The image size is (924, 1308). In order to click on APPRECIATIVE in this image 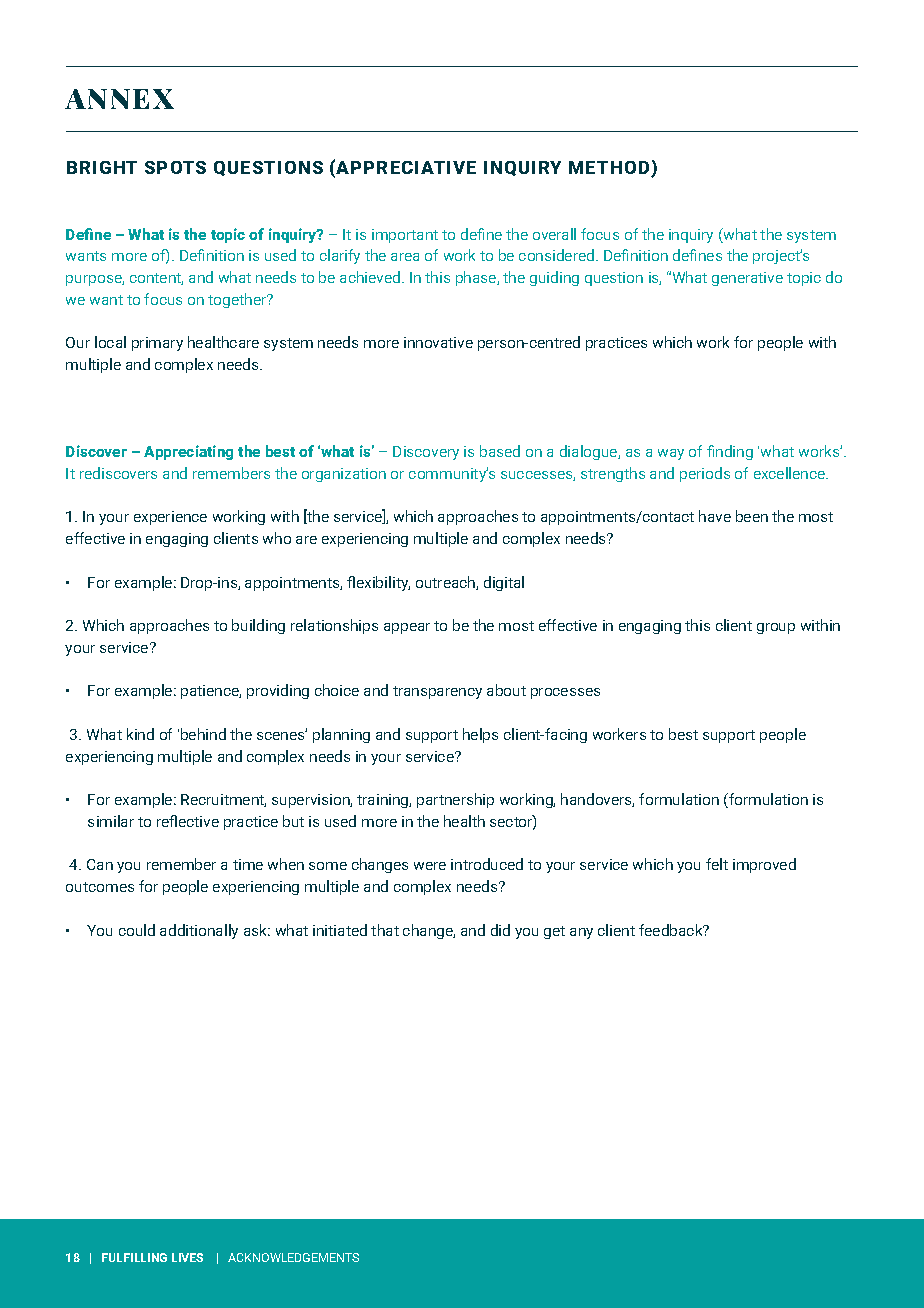, I will do `click(406, 167)`.
